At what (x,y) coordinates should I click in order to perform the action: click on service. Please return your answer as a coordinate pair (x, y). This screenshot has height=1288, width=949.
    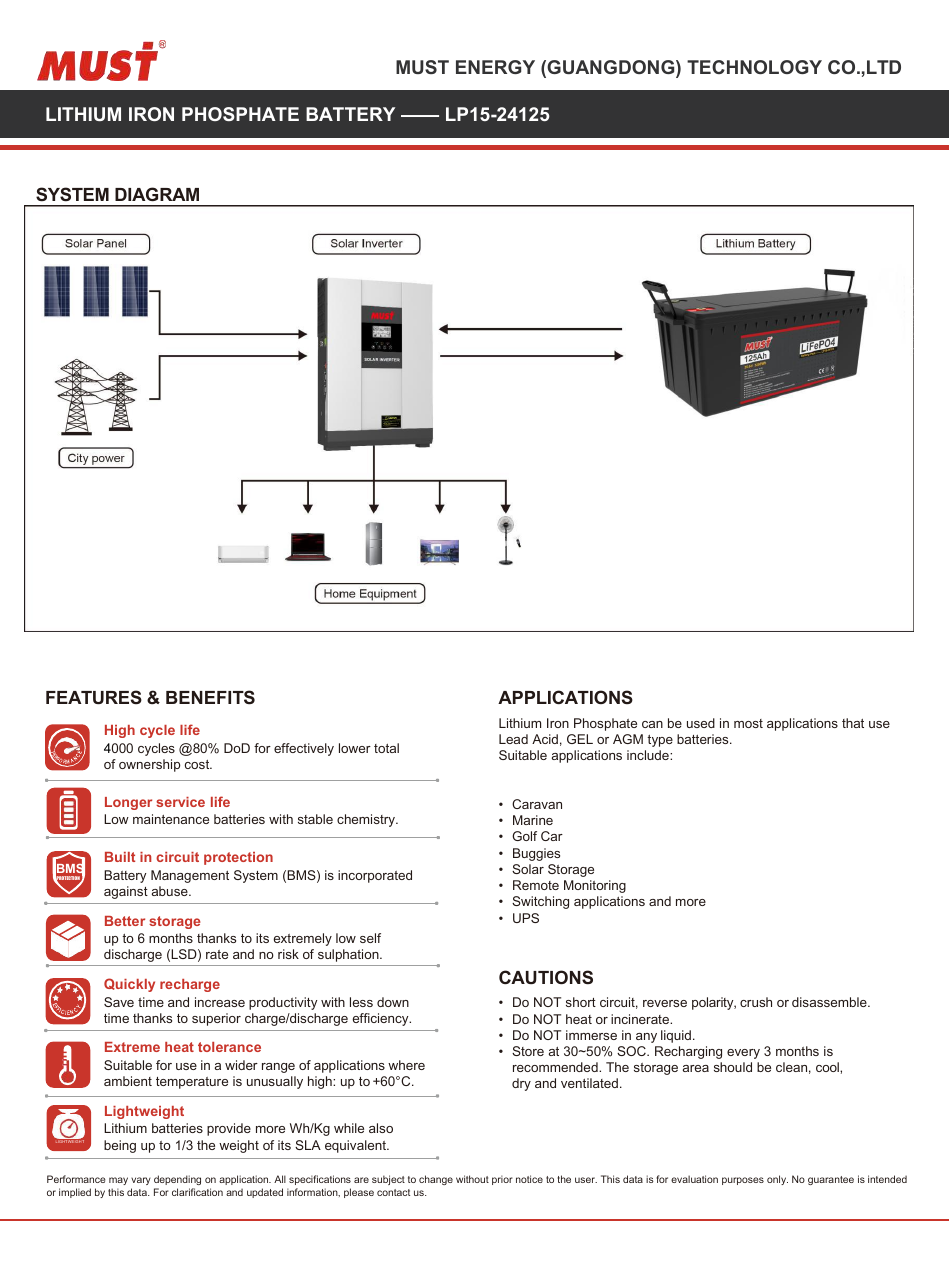
    Looking at the image, I should click on (180, 802).
